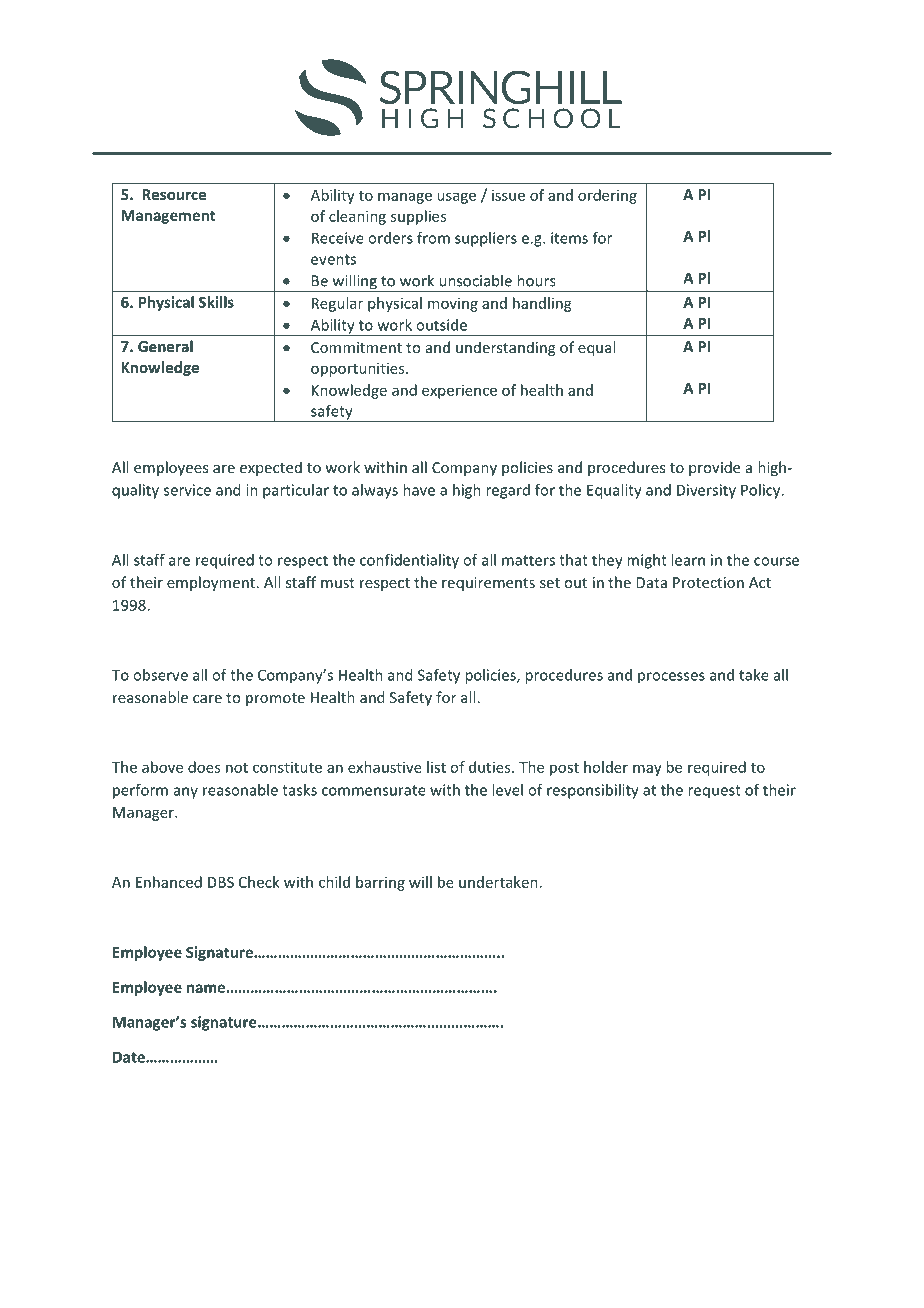 This document has height=1308, width=924. What do you see at coordinates (174, 194) in the document?
I see `Resource` at bounding box center [174, 194].
